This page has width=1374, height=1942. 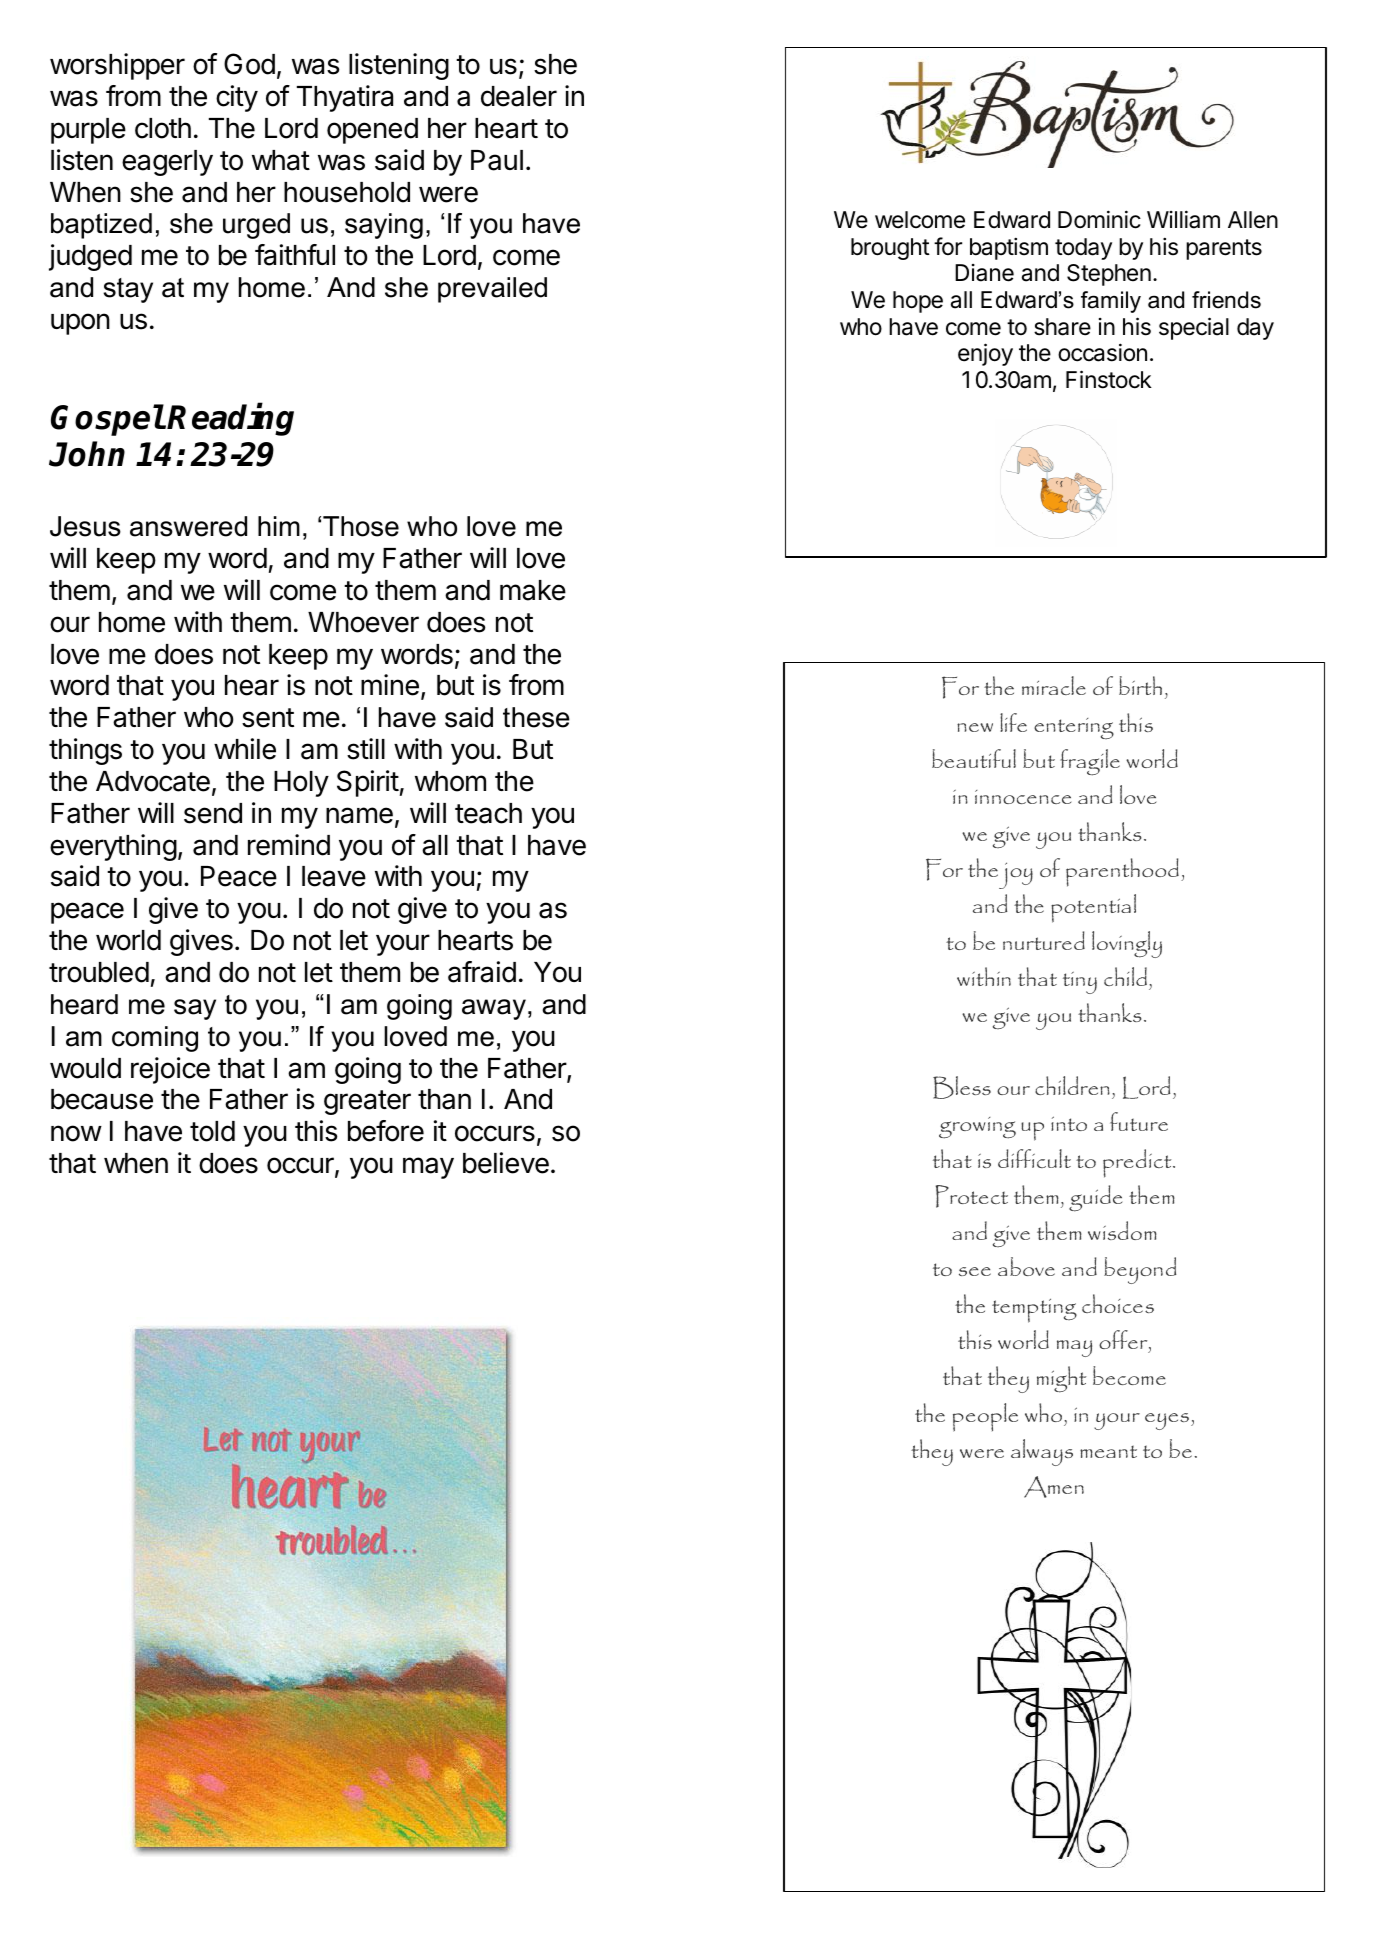 I want to click on birth, so click(x=1140, y=685).
